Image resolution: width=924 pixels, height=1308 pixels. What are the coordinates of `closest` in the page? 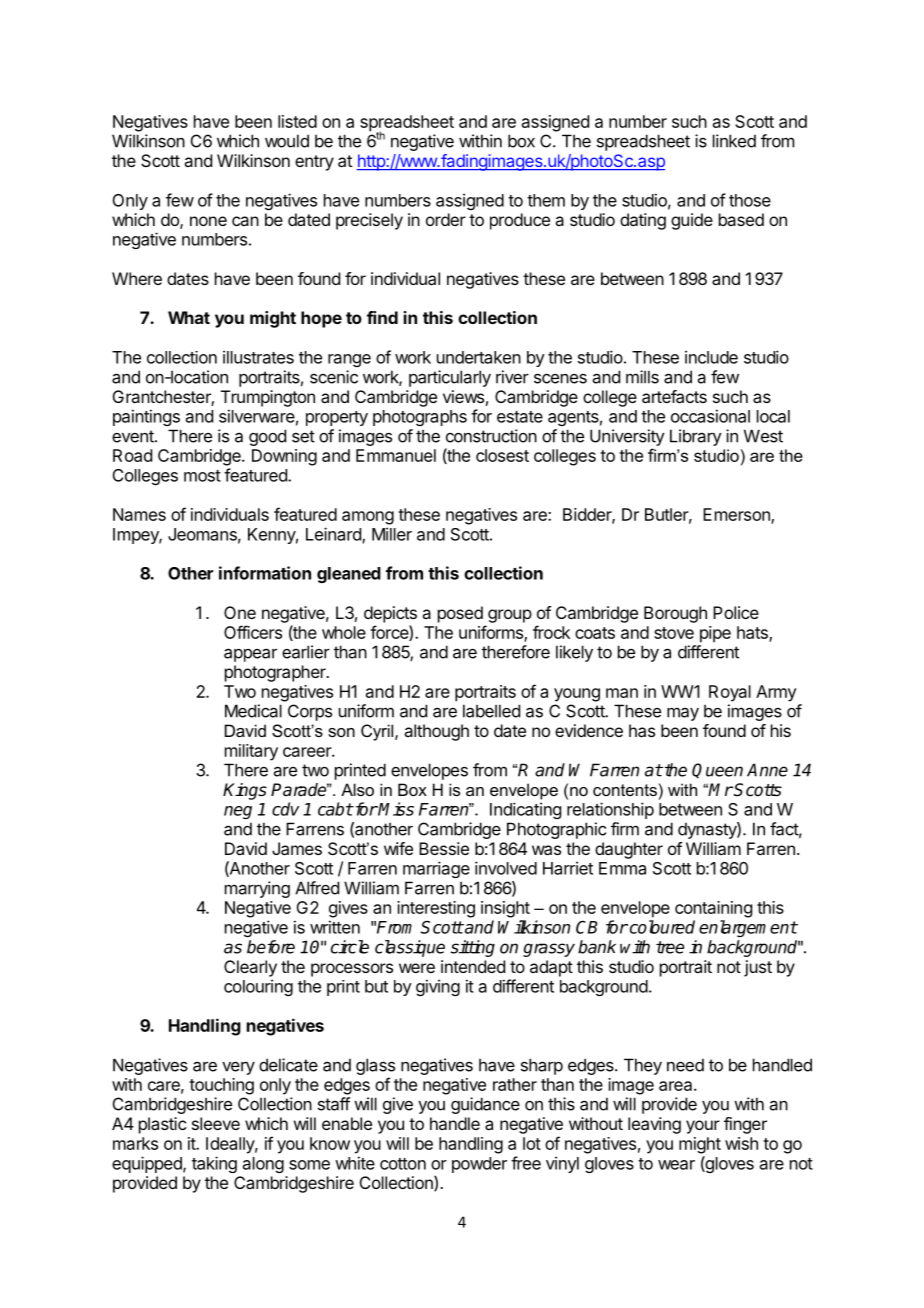 It's located at (502, 455).
